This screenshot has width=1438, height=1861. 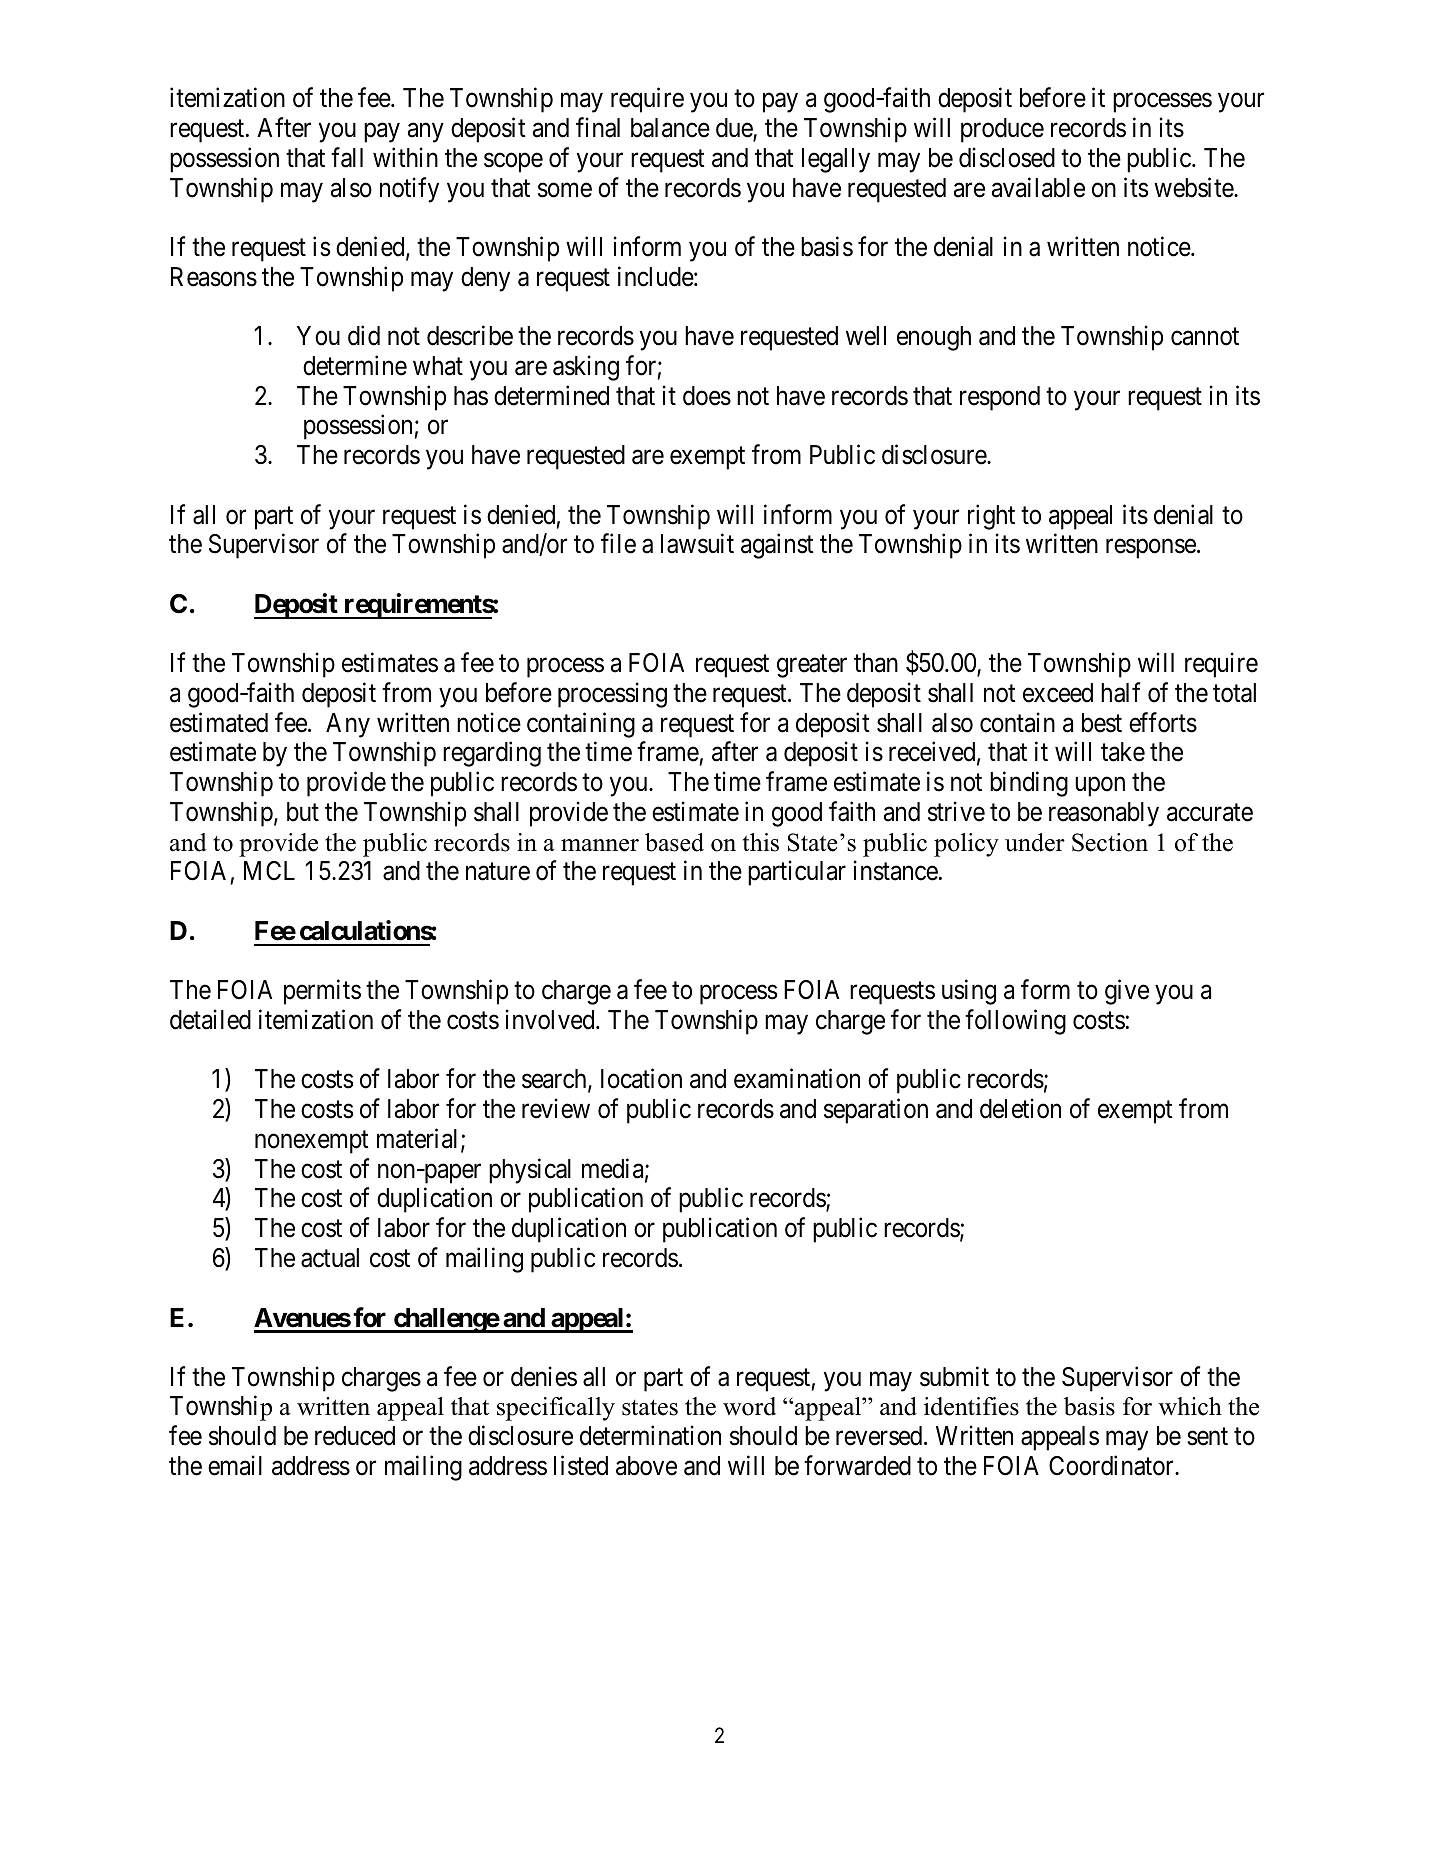 What do you see at coordinates (735, 129) in the screenshot?
I see `due` at bounding box center [735, 129].
